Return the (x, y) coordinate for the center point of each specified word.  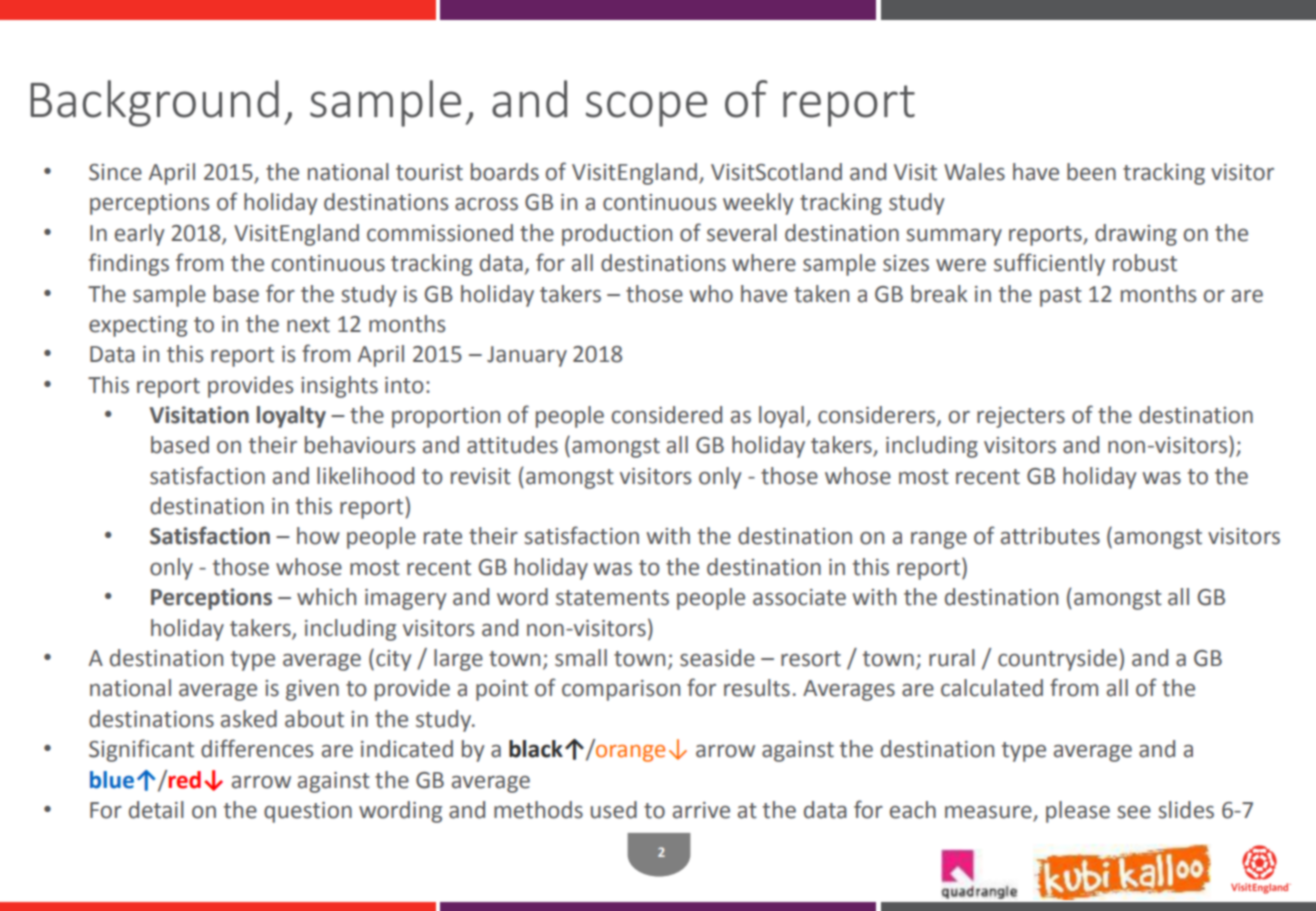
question (308, 812)
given (312, 690)
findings (129, 264)
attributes (1050, 536)
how (318, 536)
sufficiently (1049, 264)
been (1091, 172)
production (617, 235)
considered (667, 415)
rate (443, 537)
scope (646, 109)
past (1061, 297)
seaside (717, 658)
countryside (1057, 660)
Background (154, 103)
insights (339, 387)
